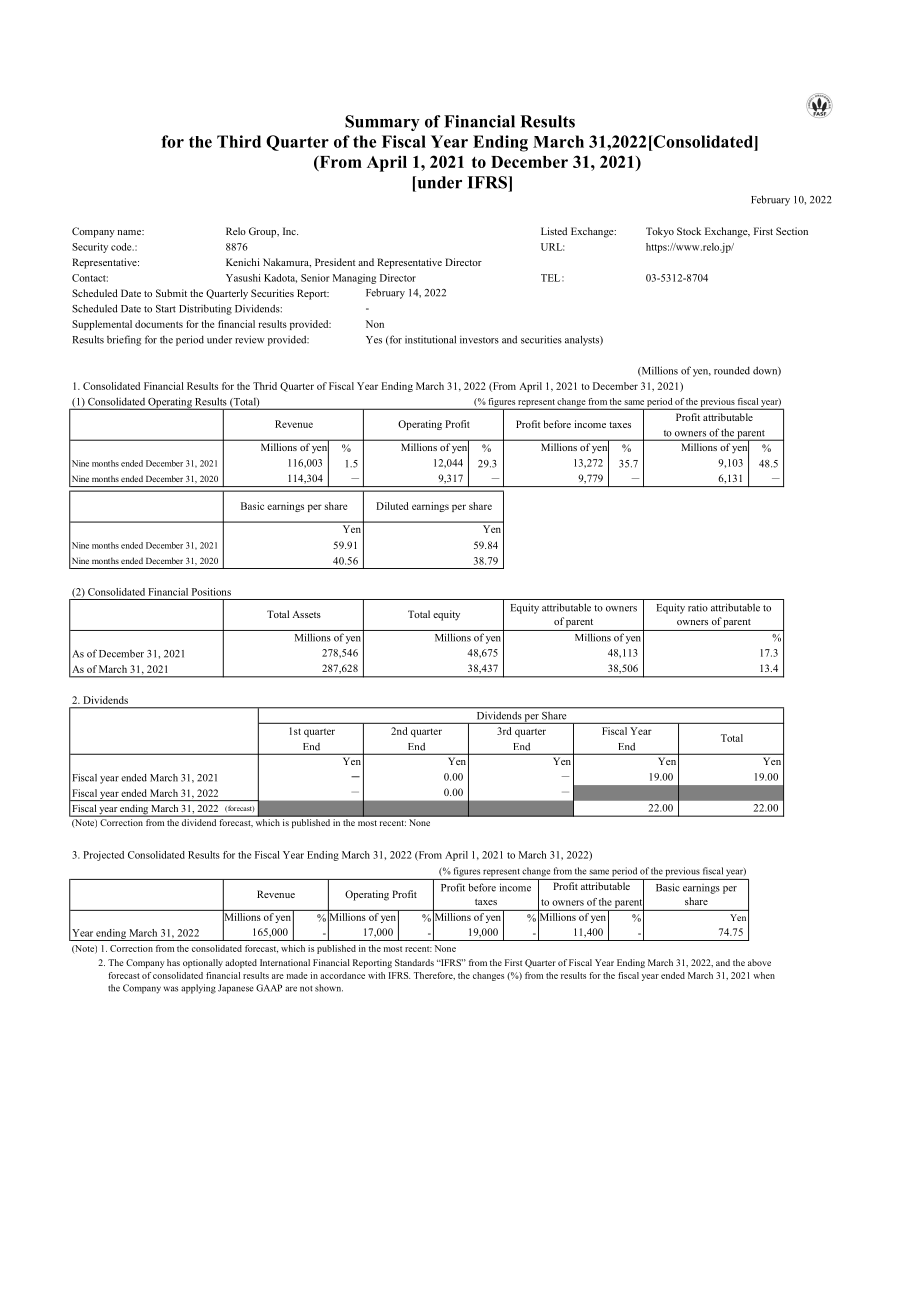  Describe the element at coordinates (392, 506) in the screenshot. I see `Diluted` at that location.
